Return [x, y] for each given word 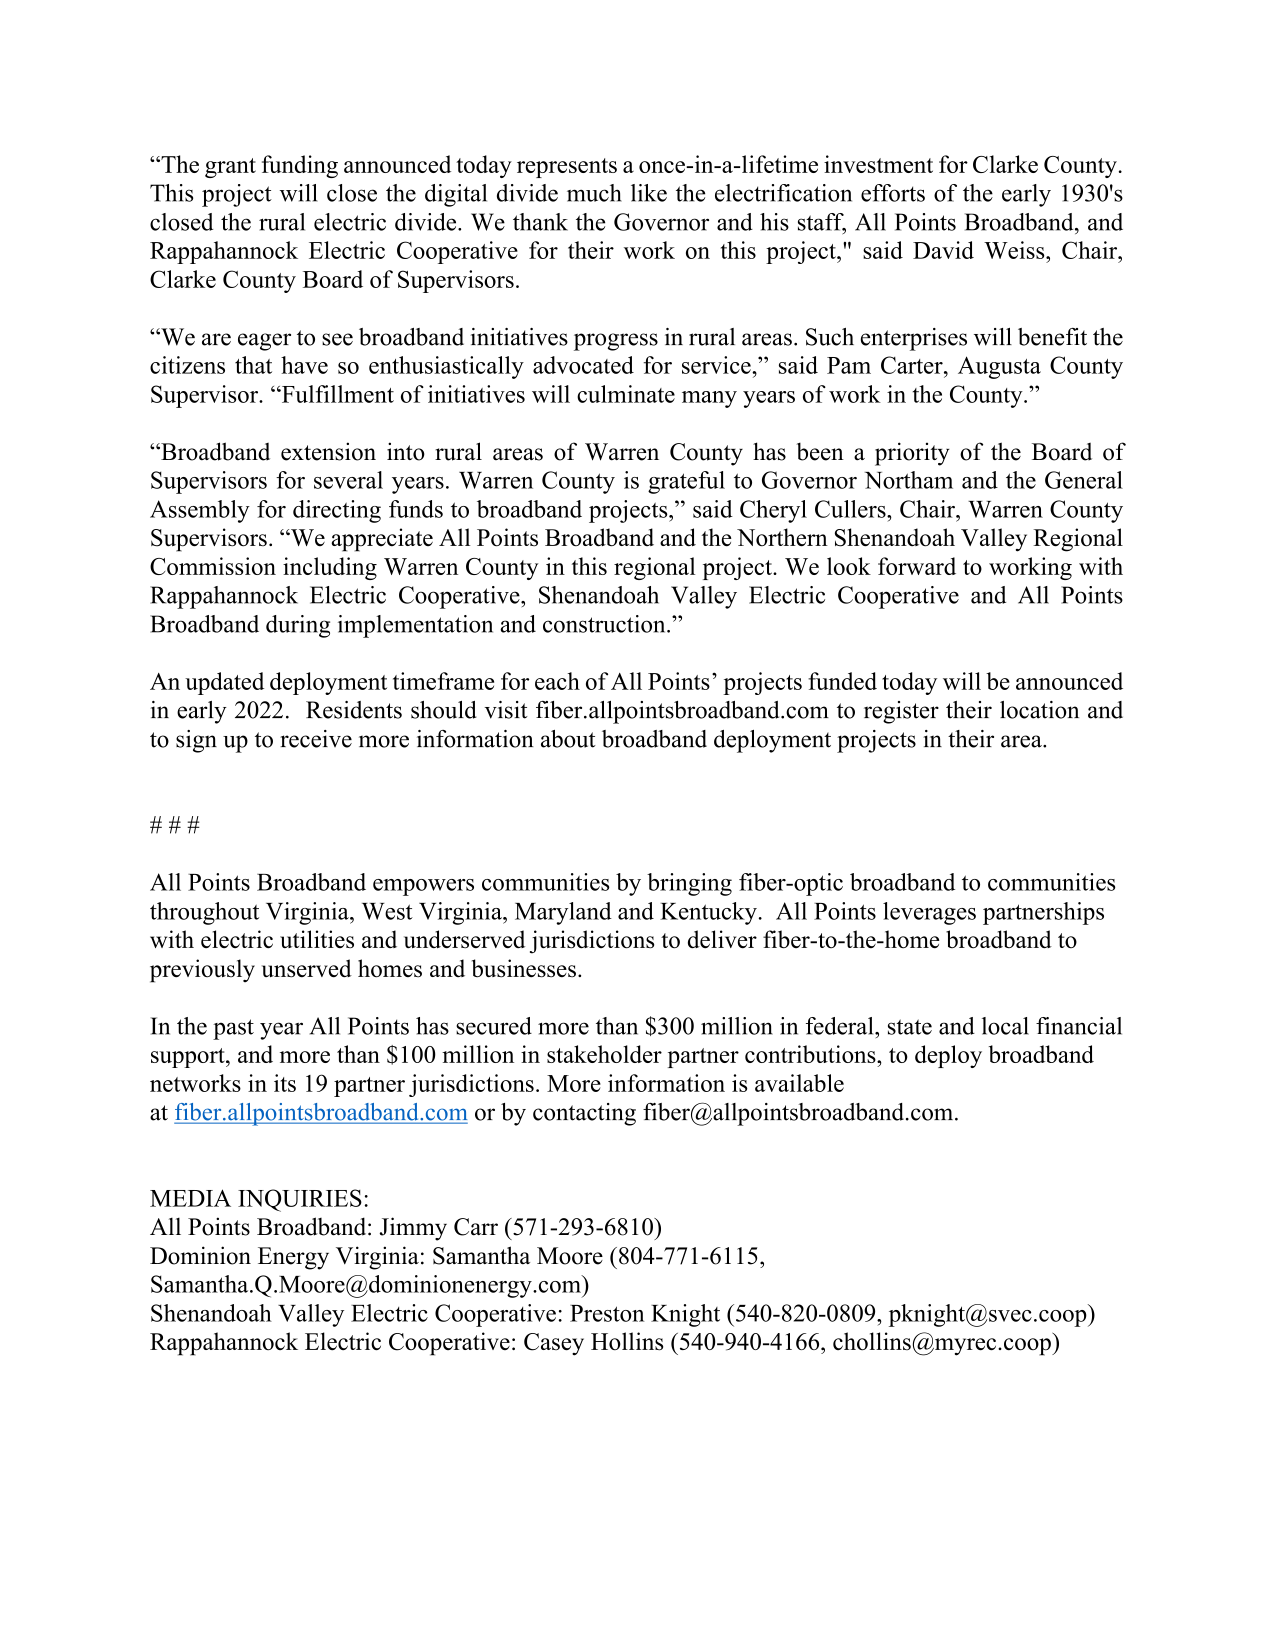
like [649, 193]
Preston [607, 1313]
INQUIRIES [300, 1200]
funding [300, 166]
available [799, 1083]
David [943, 250]
